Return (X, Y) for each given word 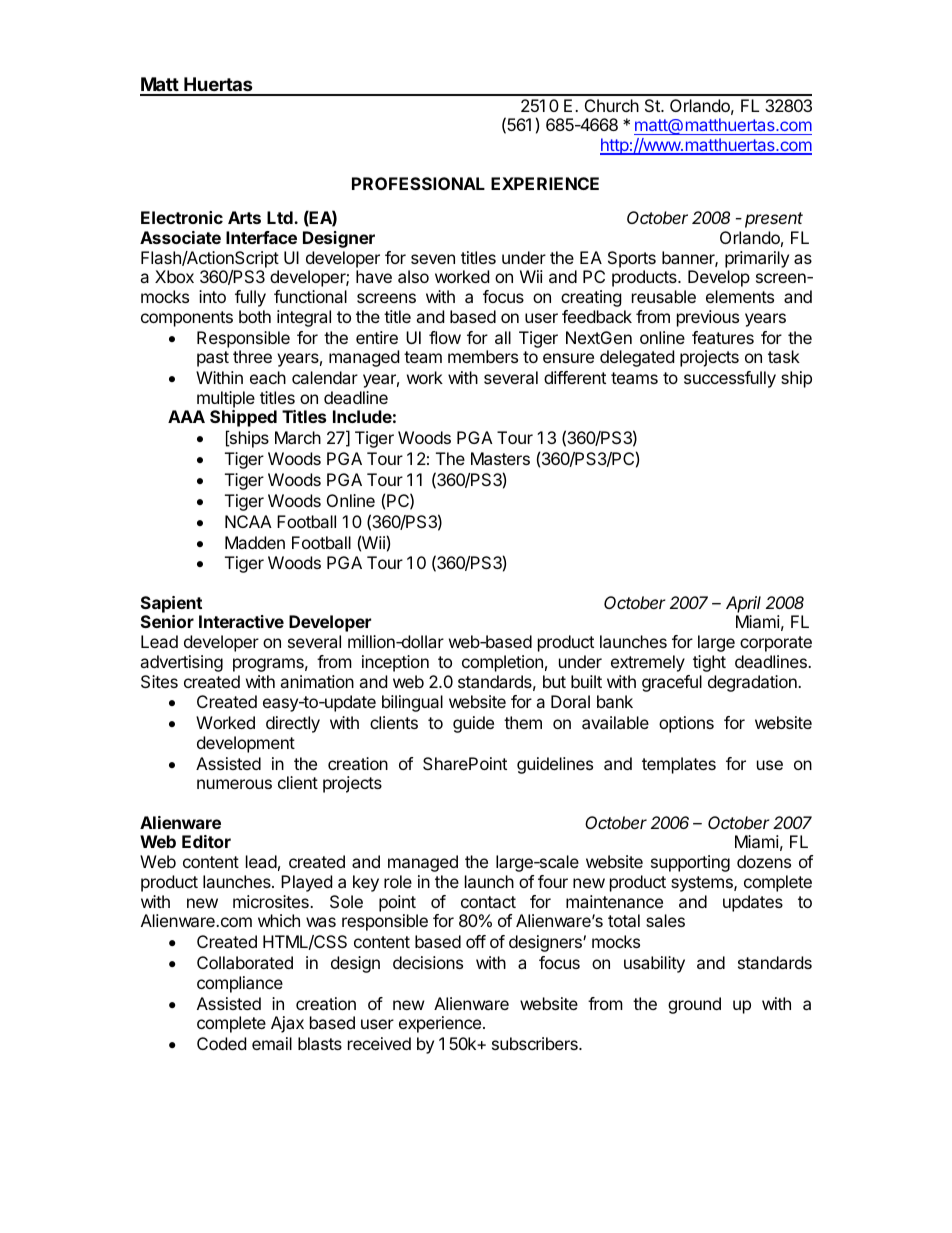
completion (502, 663)
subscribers (536, 1043)
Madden (255, 542)
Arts (244, 217)
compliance (240, 984)
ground (694, 1005)
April (743, 604)
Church (612, 105)
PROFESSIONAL (418, 183)
